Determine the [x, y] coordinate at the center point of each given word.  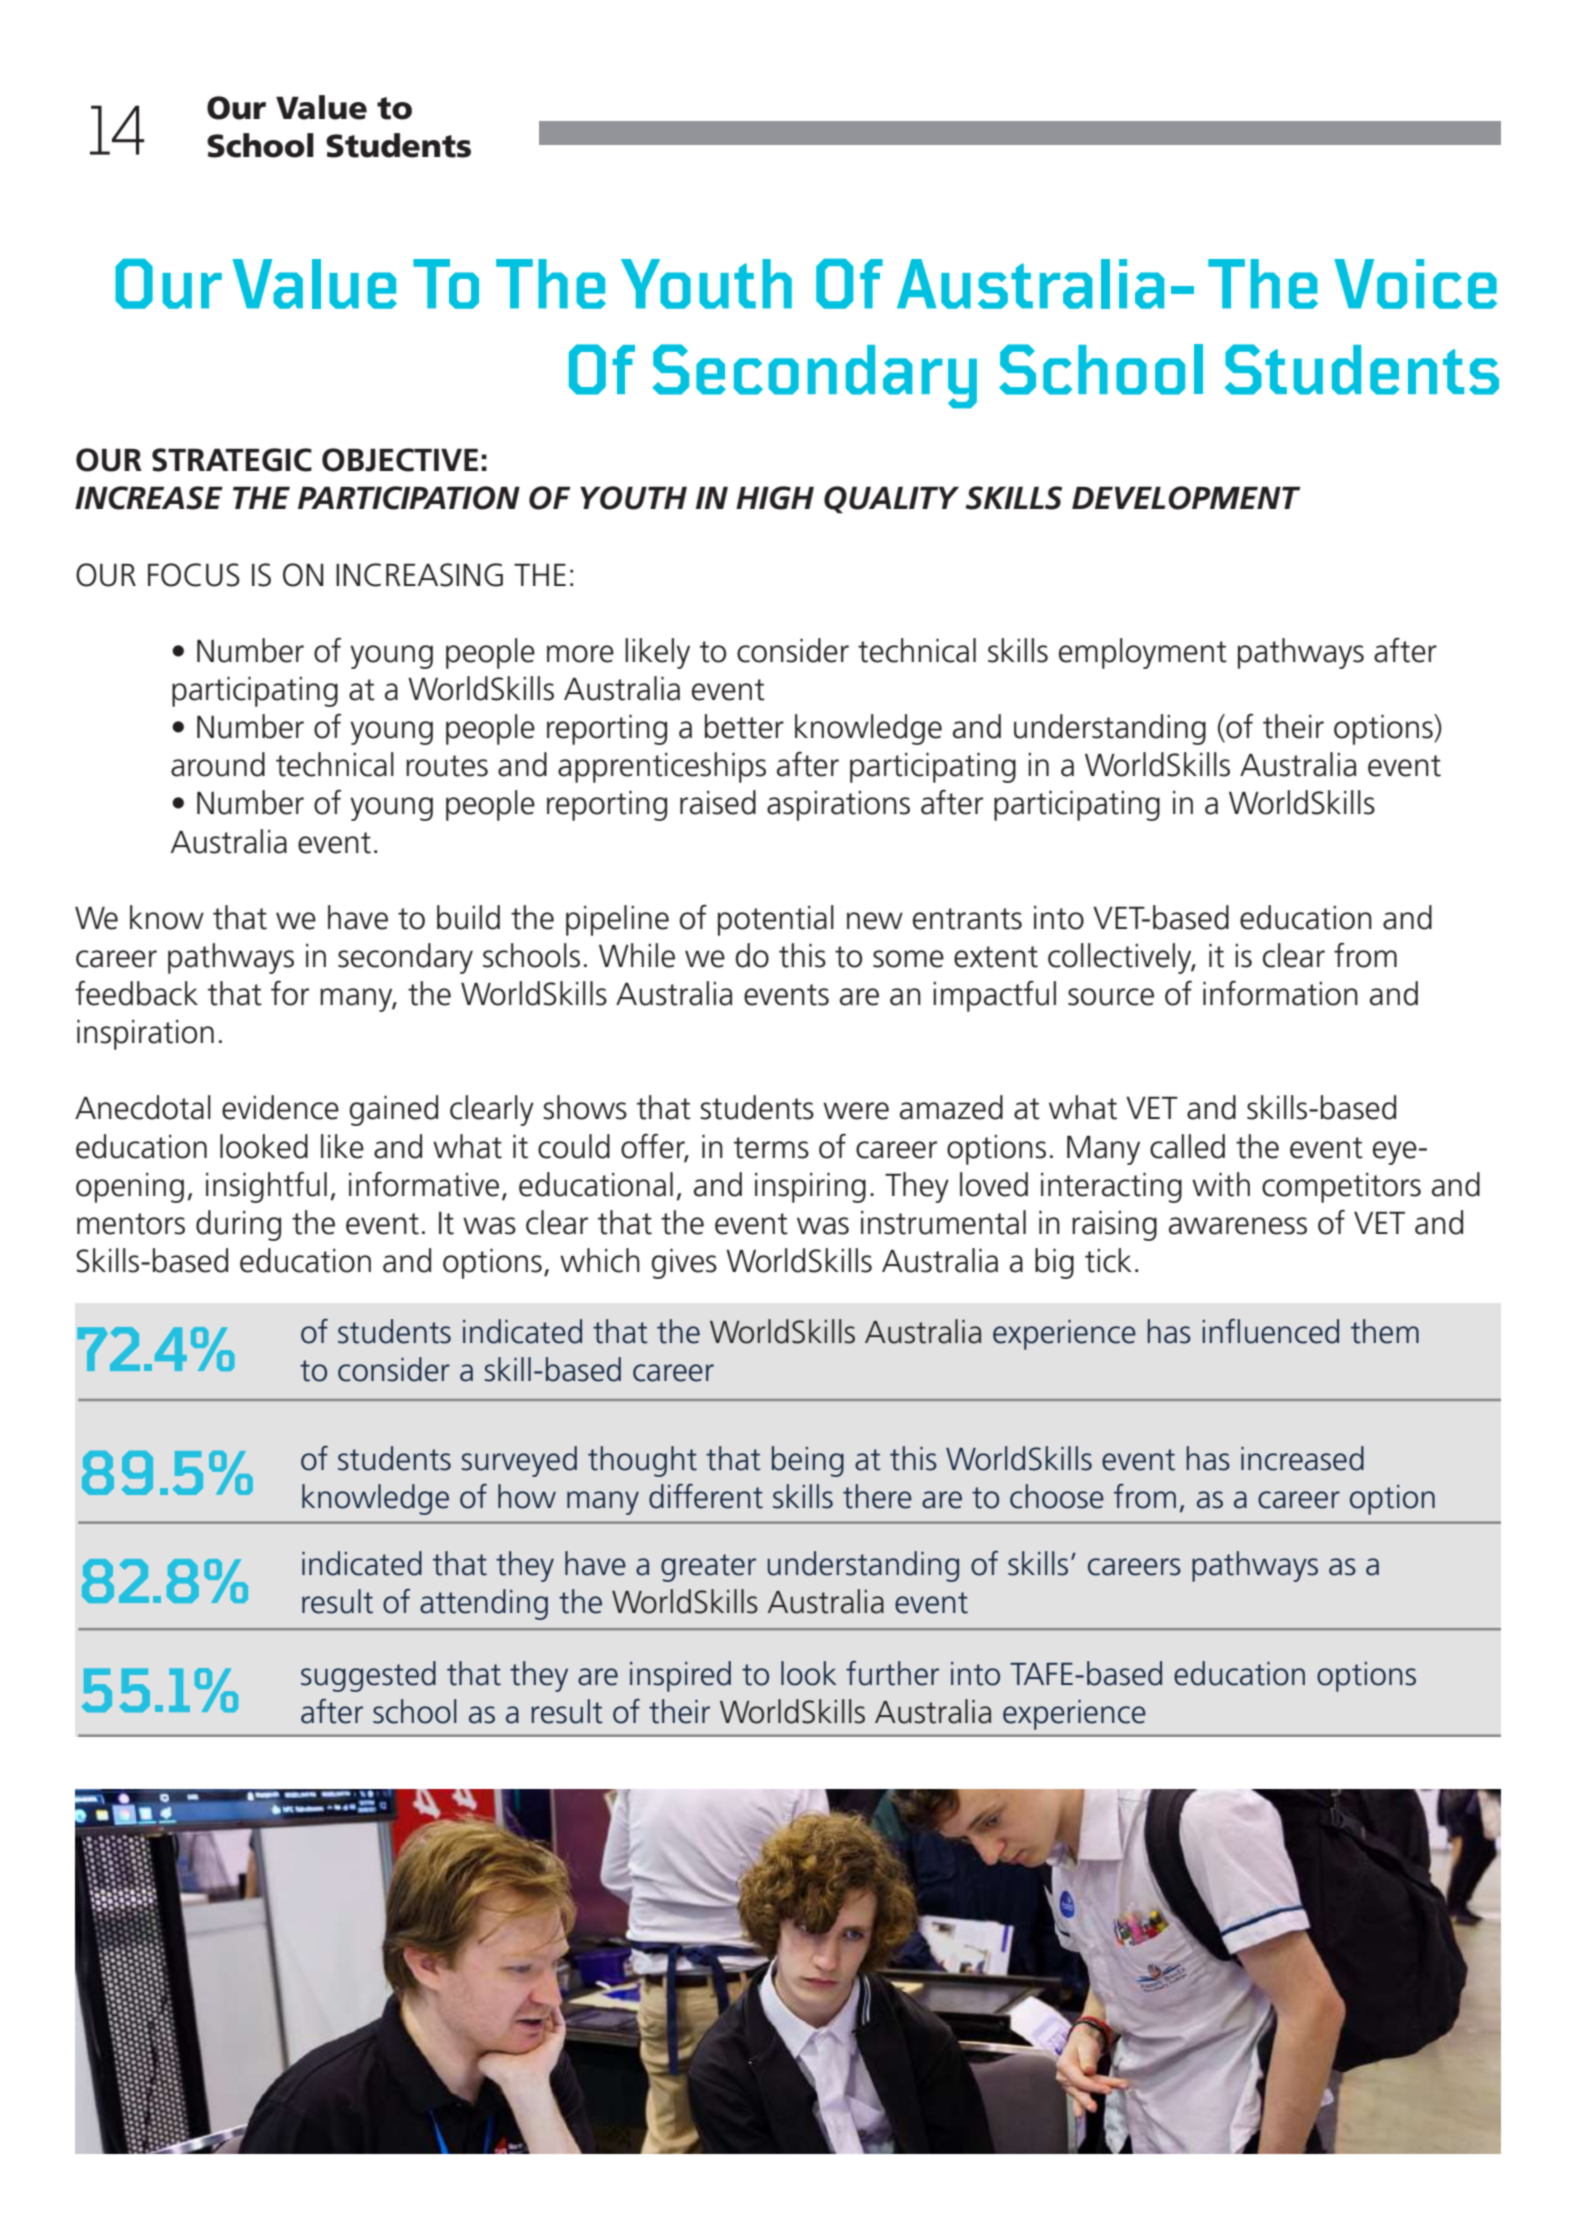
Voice [1415, 284]
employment [1143, 653]
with [1221, 1184]
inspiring [810, 1187]
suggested [368, 1676]
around [218, 764]
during [238, 1225]
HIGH [775, 498]
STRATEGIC [232, 460]
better [744, 726]
